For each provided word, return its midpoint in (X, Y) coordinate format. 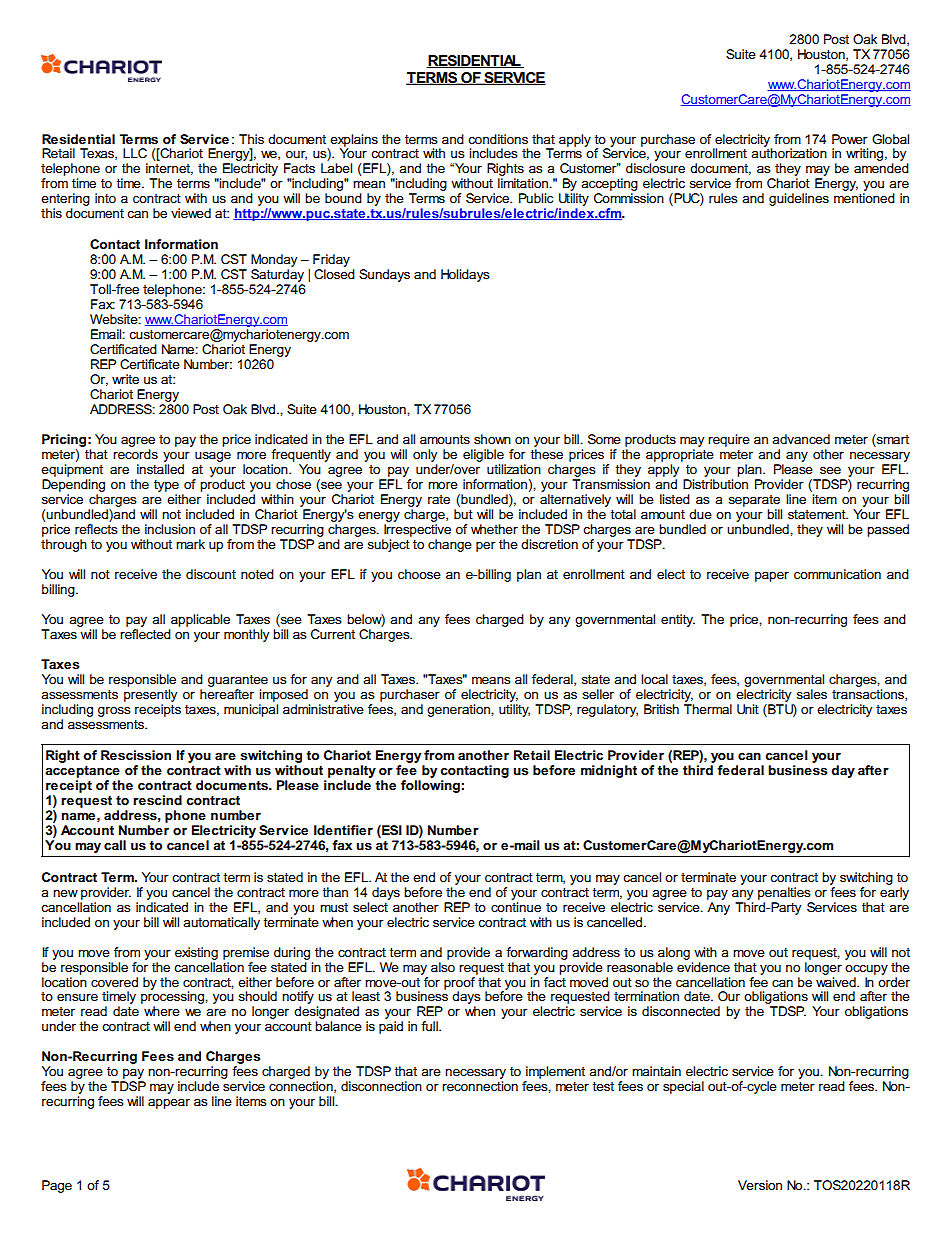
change (450, 545)
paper (772, 577)
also (443, 965)
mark (190, 544)
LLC (135, 153)
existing (196, 953)
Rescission (136, 755)
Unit (748, 709)
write (125, 379)
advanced (801, 439)
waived (837, 980)
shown (492, 439)
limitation (524, 183)
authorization (789, 152)
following (430, 786)
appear (169, 1104)
